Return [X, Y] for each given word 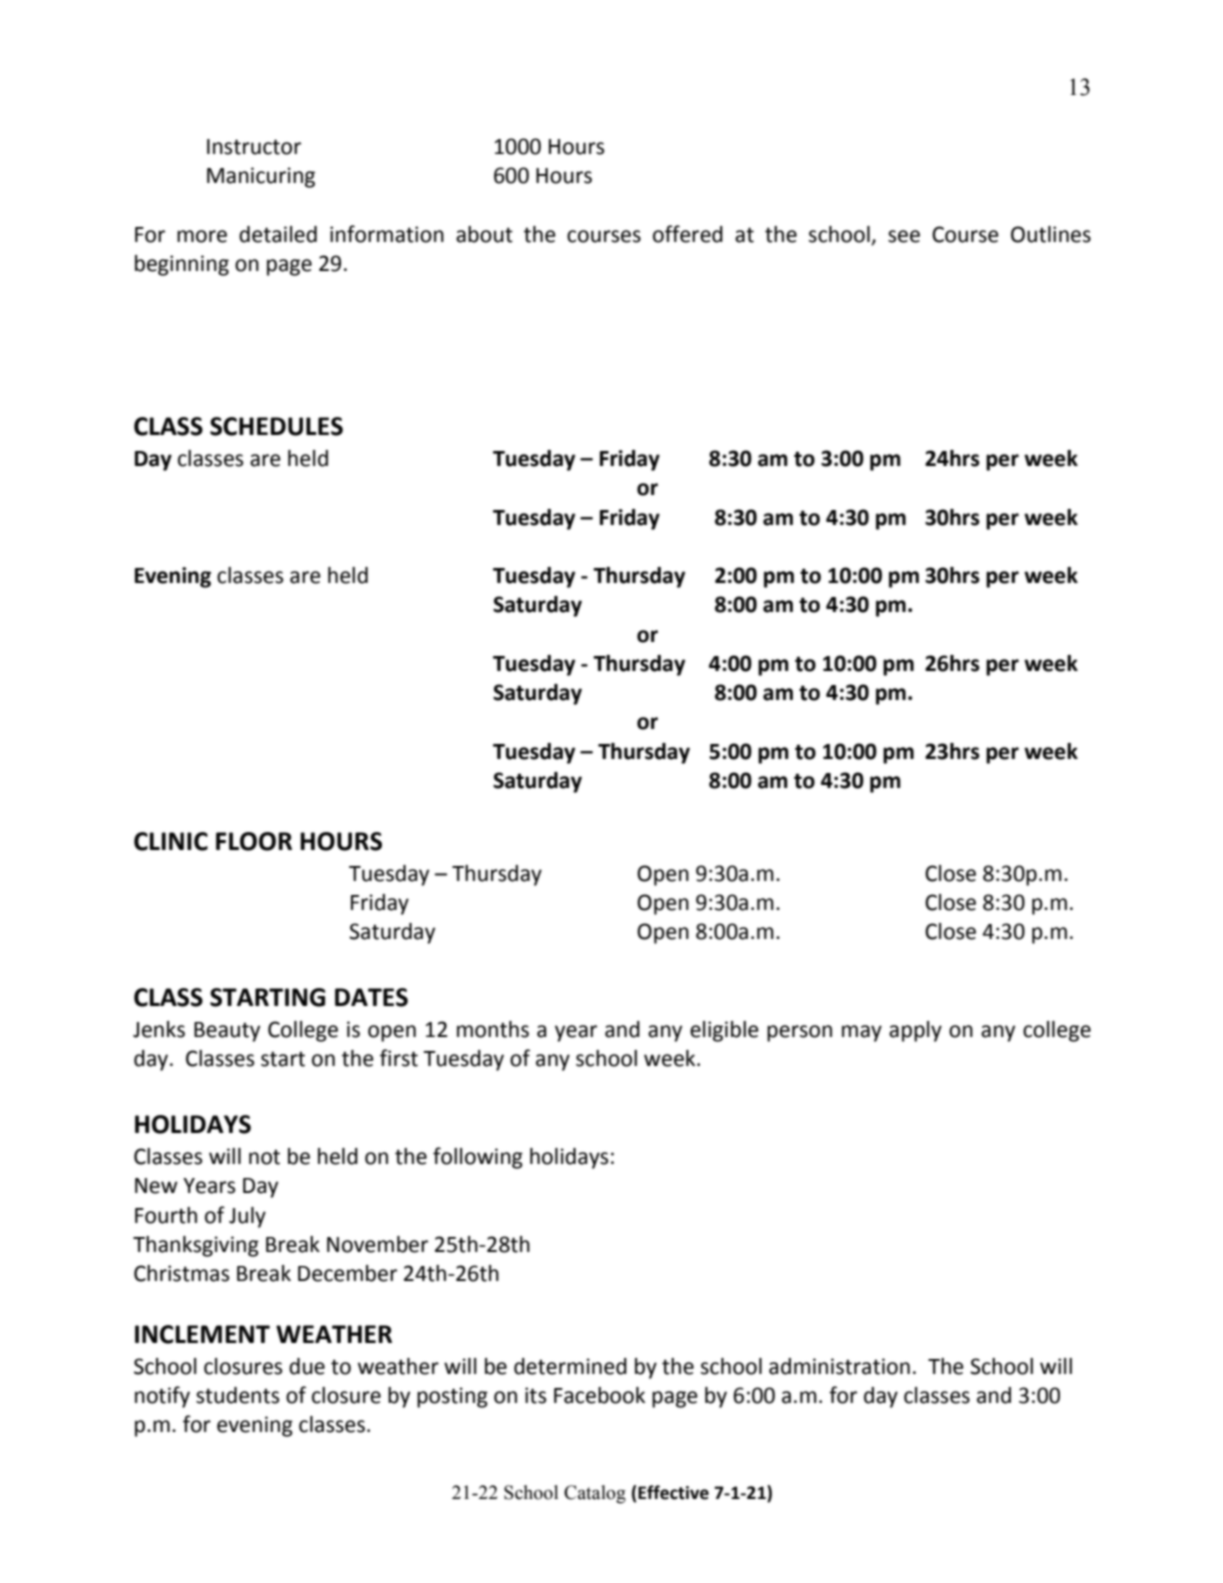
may [862, 1033]
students [237, 1395]
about [484, 234]
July [247, 1217]
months [493, 1029]
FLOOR [254, 841]
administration [839, 1366]
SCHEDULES [276, 426]
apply [915, 1031]
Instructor [254, 147]
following [478, 1158]
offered [688, 234]
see [904, 236]
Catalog [595, 1494]
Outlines [1051, 234]
